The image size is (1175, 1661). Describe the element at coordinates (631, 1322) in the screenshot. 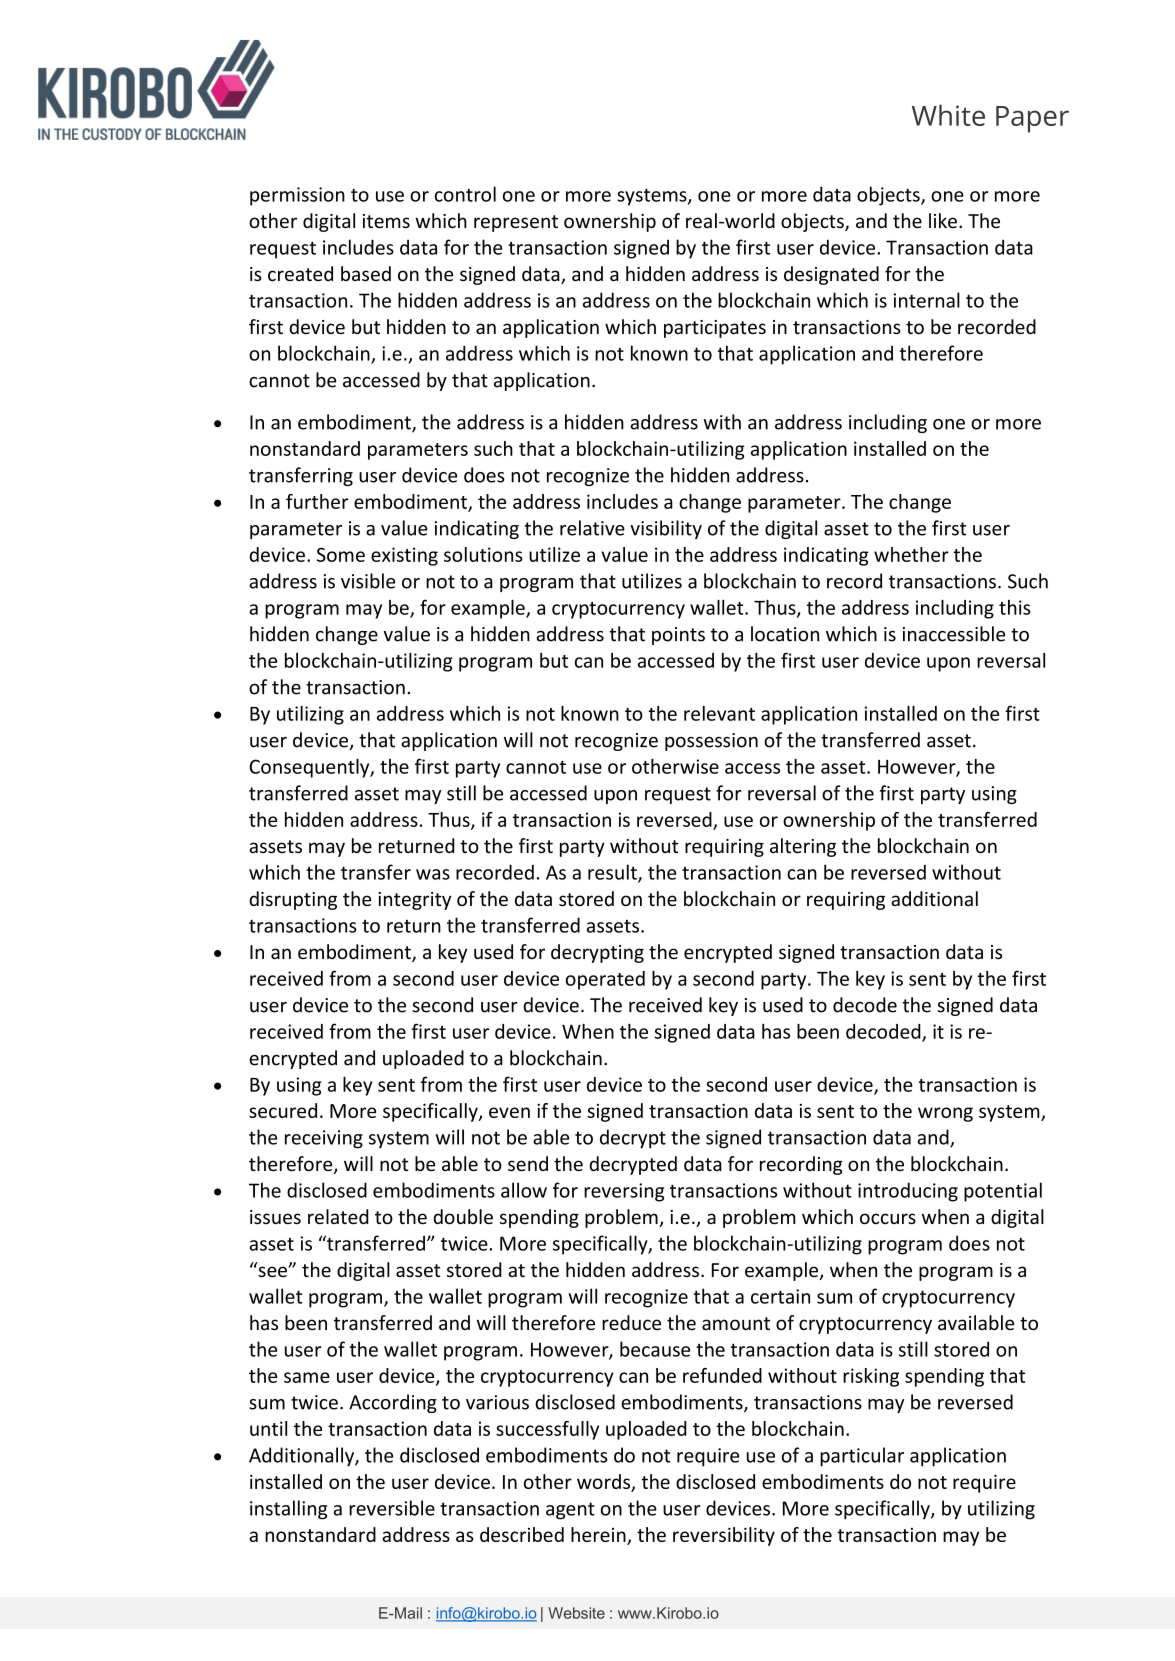

I see `reduce` at that location.
